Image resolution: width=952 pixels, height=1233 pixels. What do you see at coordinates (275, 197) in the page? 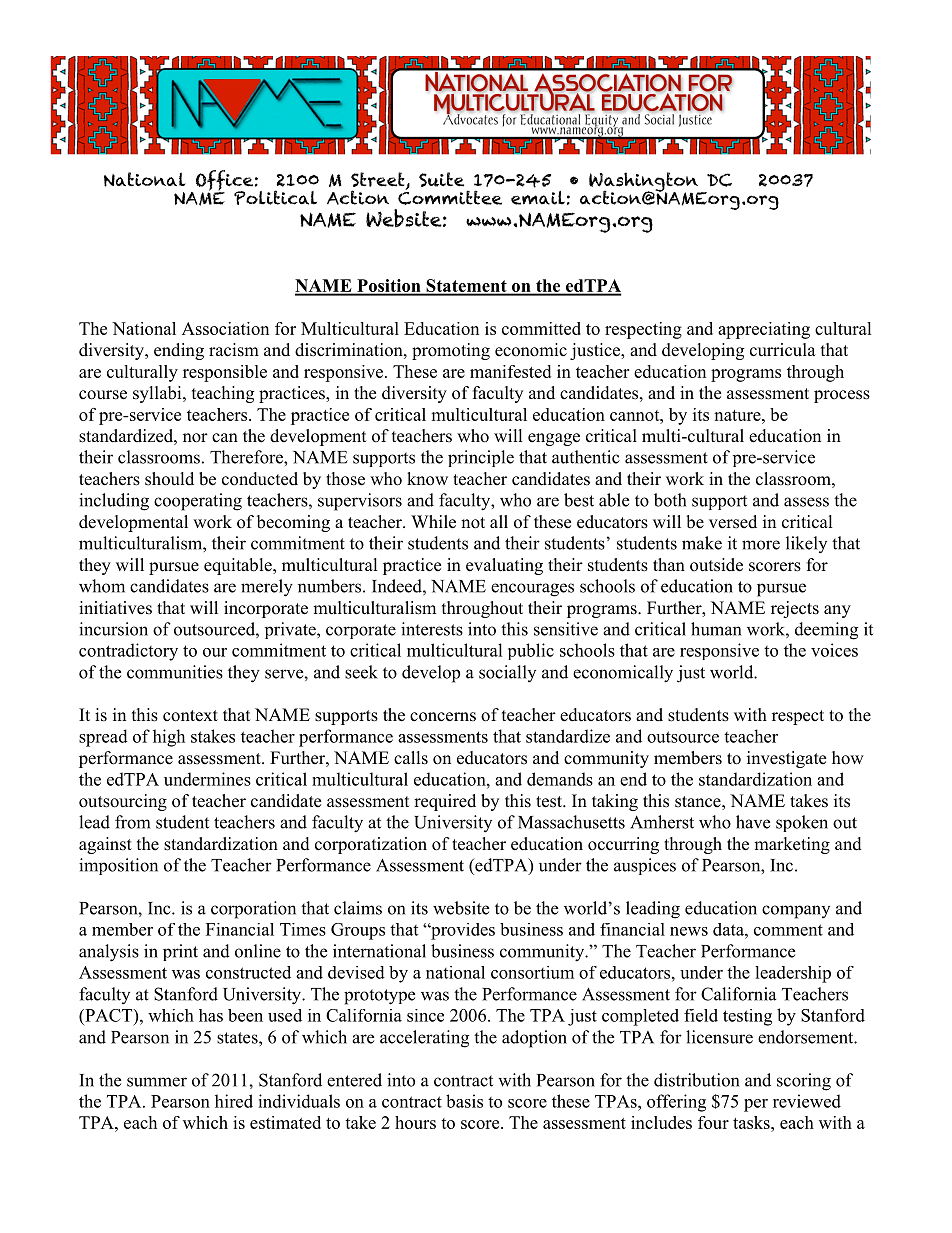
I see `Political` at bounding box center [275, 197].
